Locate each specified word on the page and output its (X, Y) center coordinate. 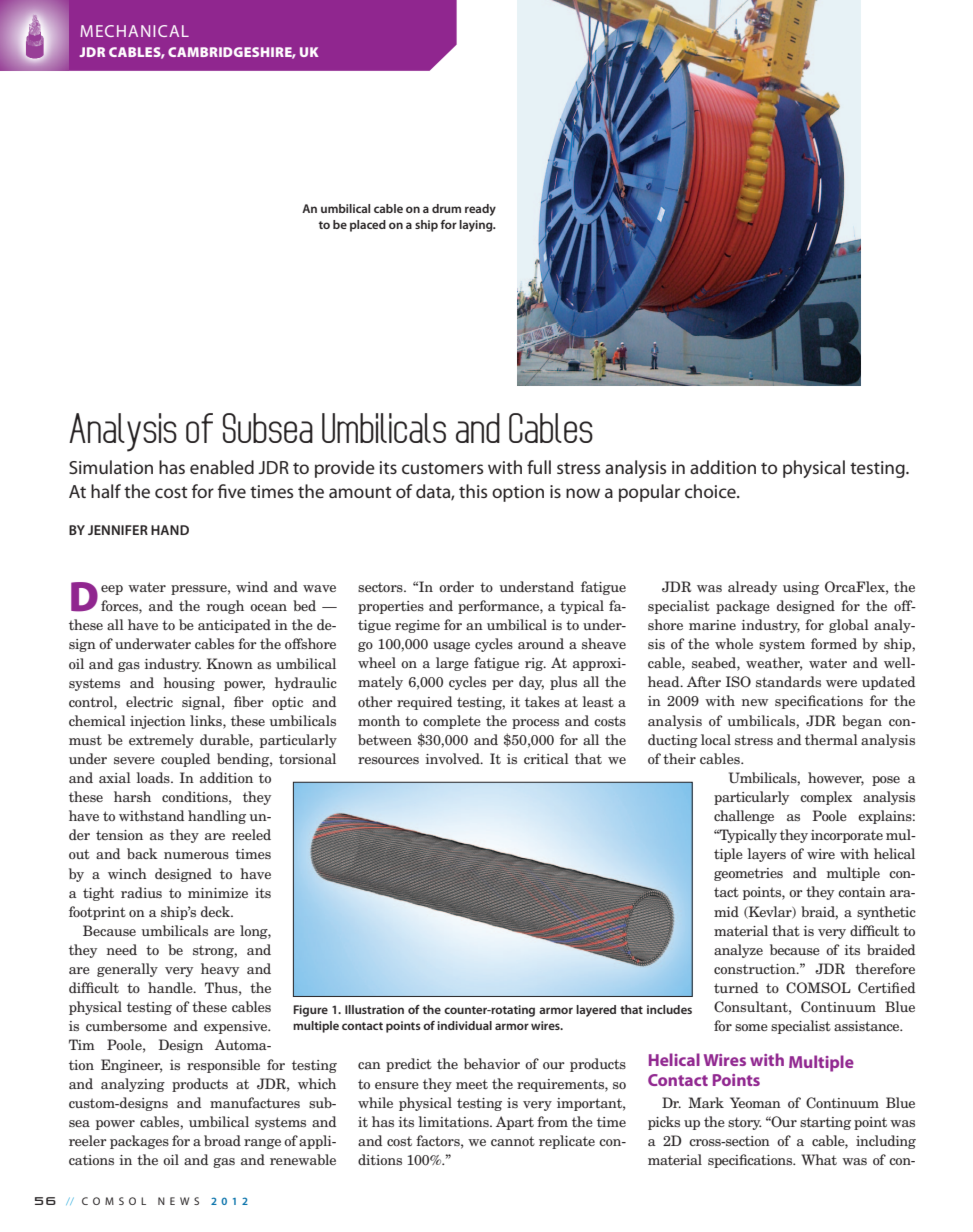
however (836, 779)
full (539, 467)
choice (711, 491)
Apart (515, 1123)
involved (453, 758)
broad (222, 1140)
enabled (222, 467)
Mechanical (134, 31)
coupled (185, 760)
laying (477, 226)
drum (446, 208)
